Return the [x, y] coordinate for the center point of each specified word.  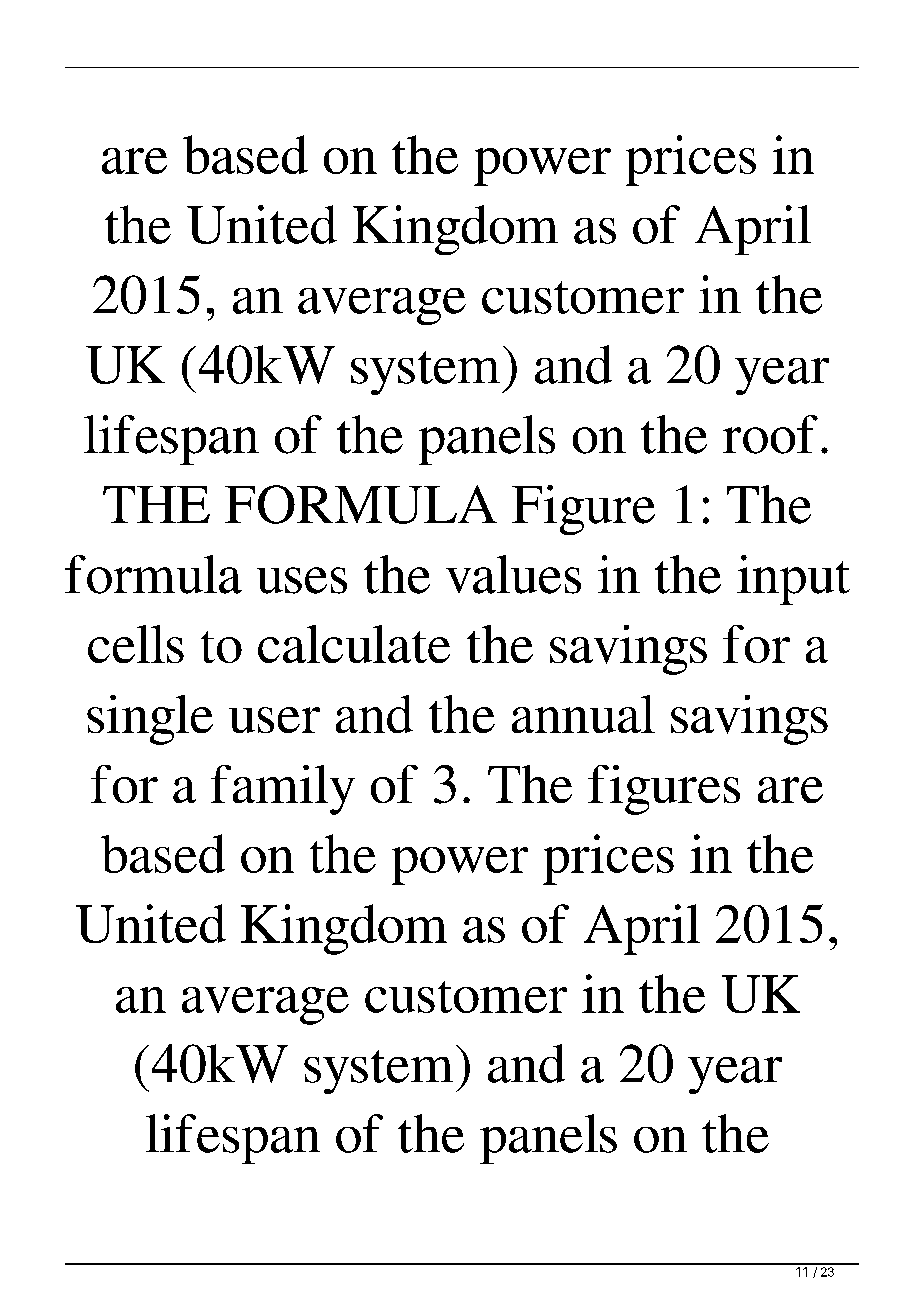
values [513, 574]
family [283, 790]
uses [302, 580]
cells [136, 644]
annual [583, 714]
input [793, 580]
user [274, 720]
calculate [354, 644]
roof [770, 434]
